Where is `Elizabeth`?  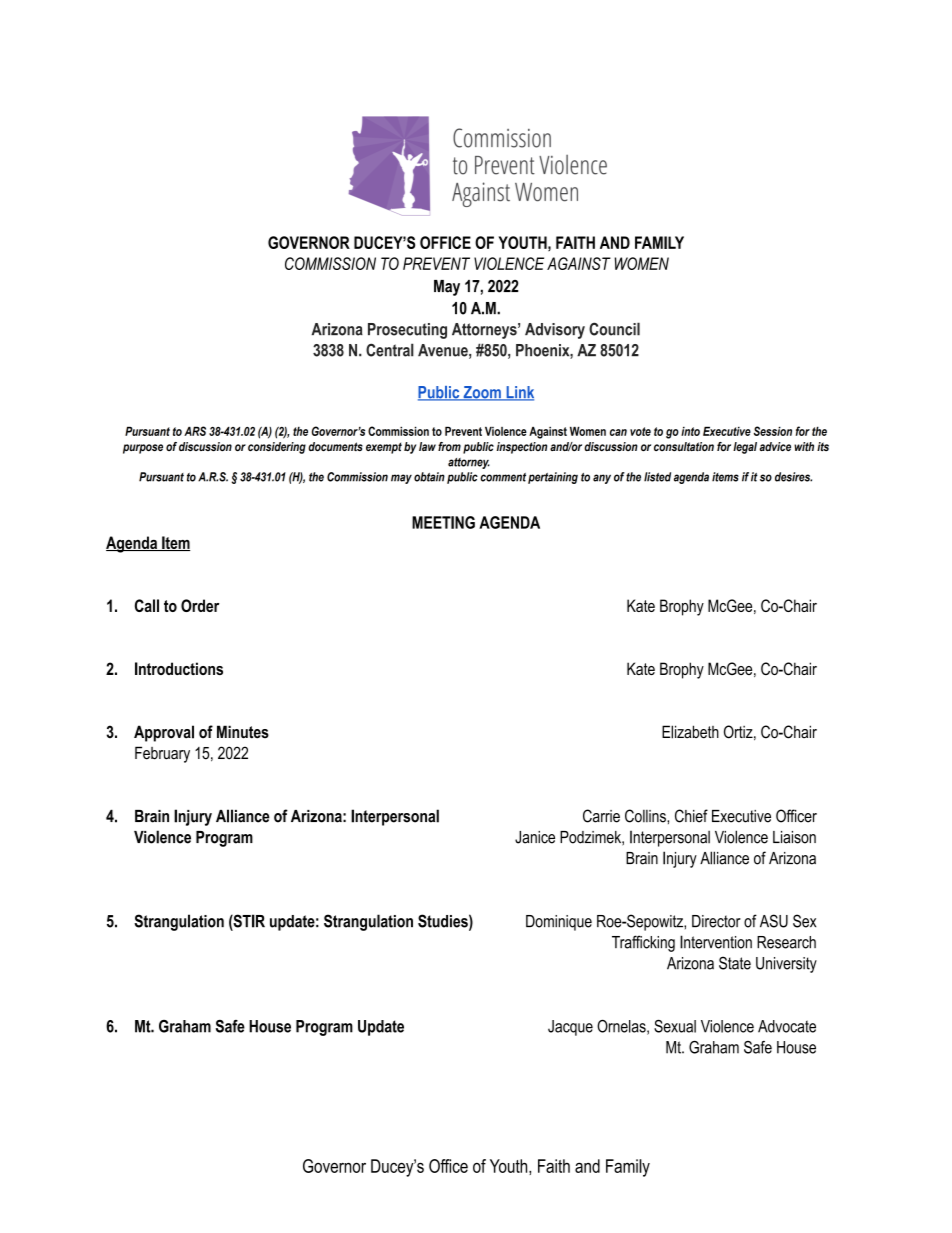 Elizabeth is located at coordinates (690, 732).
